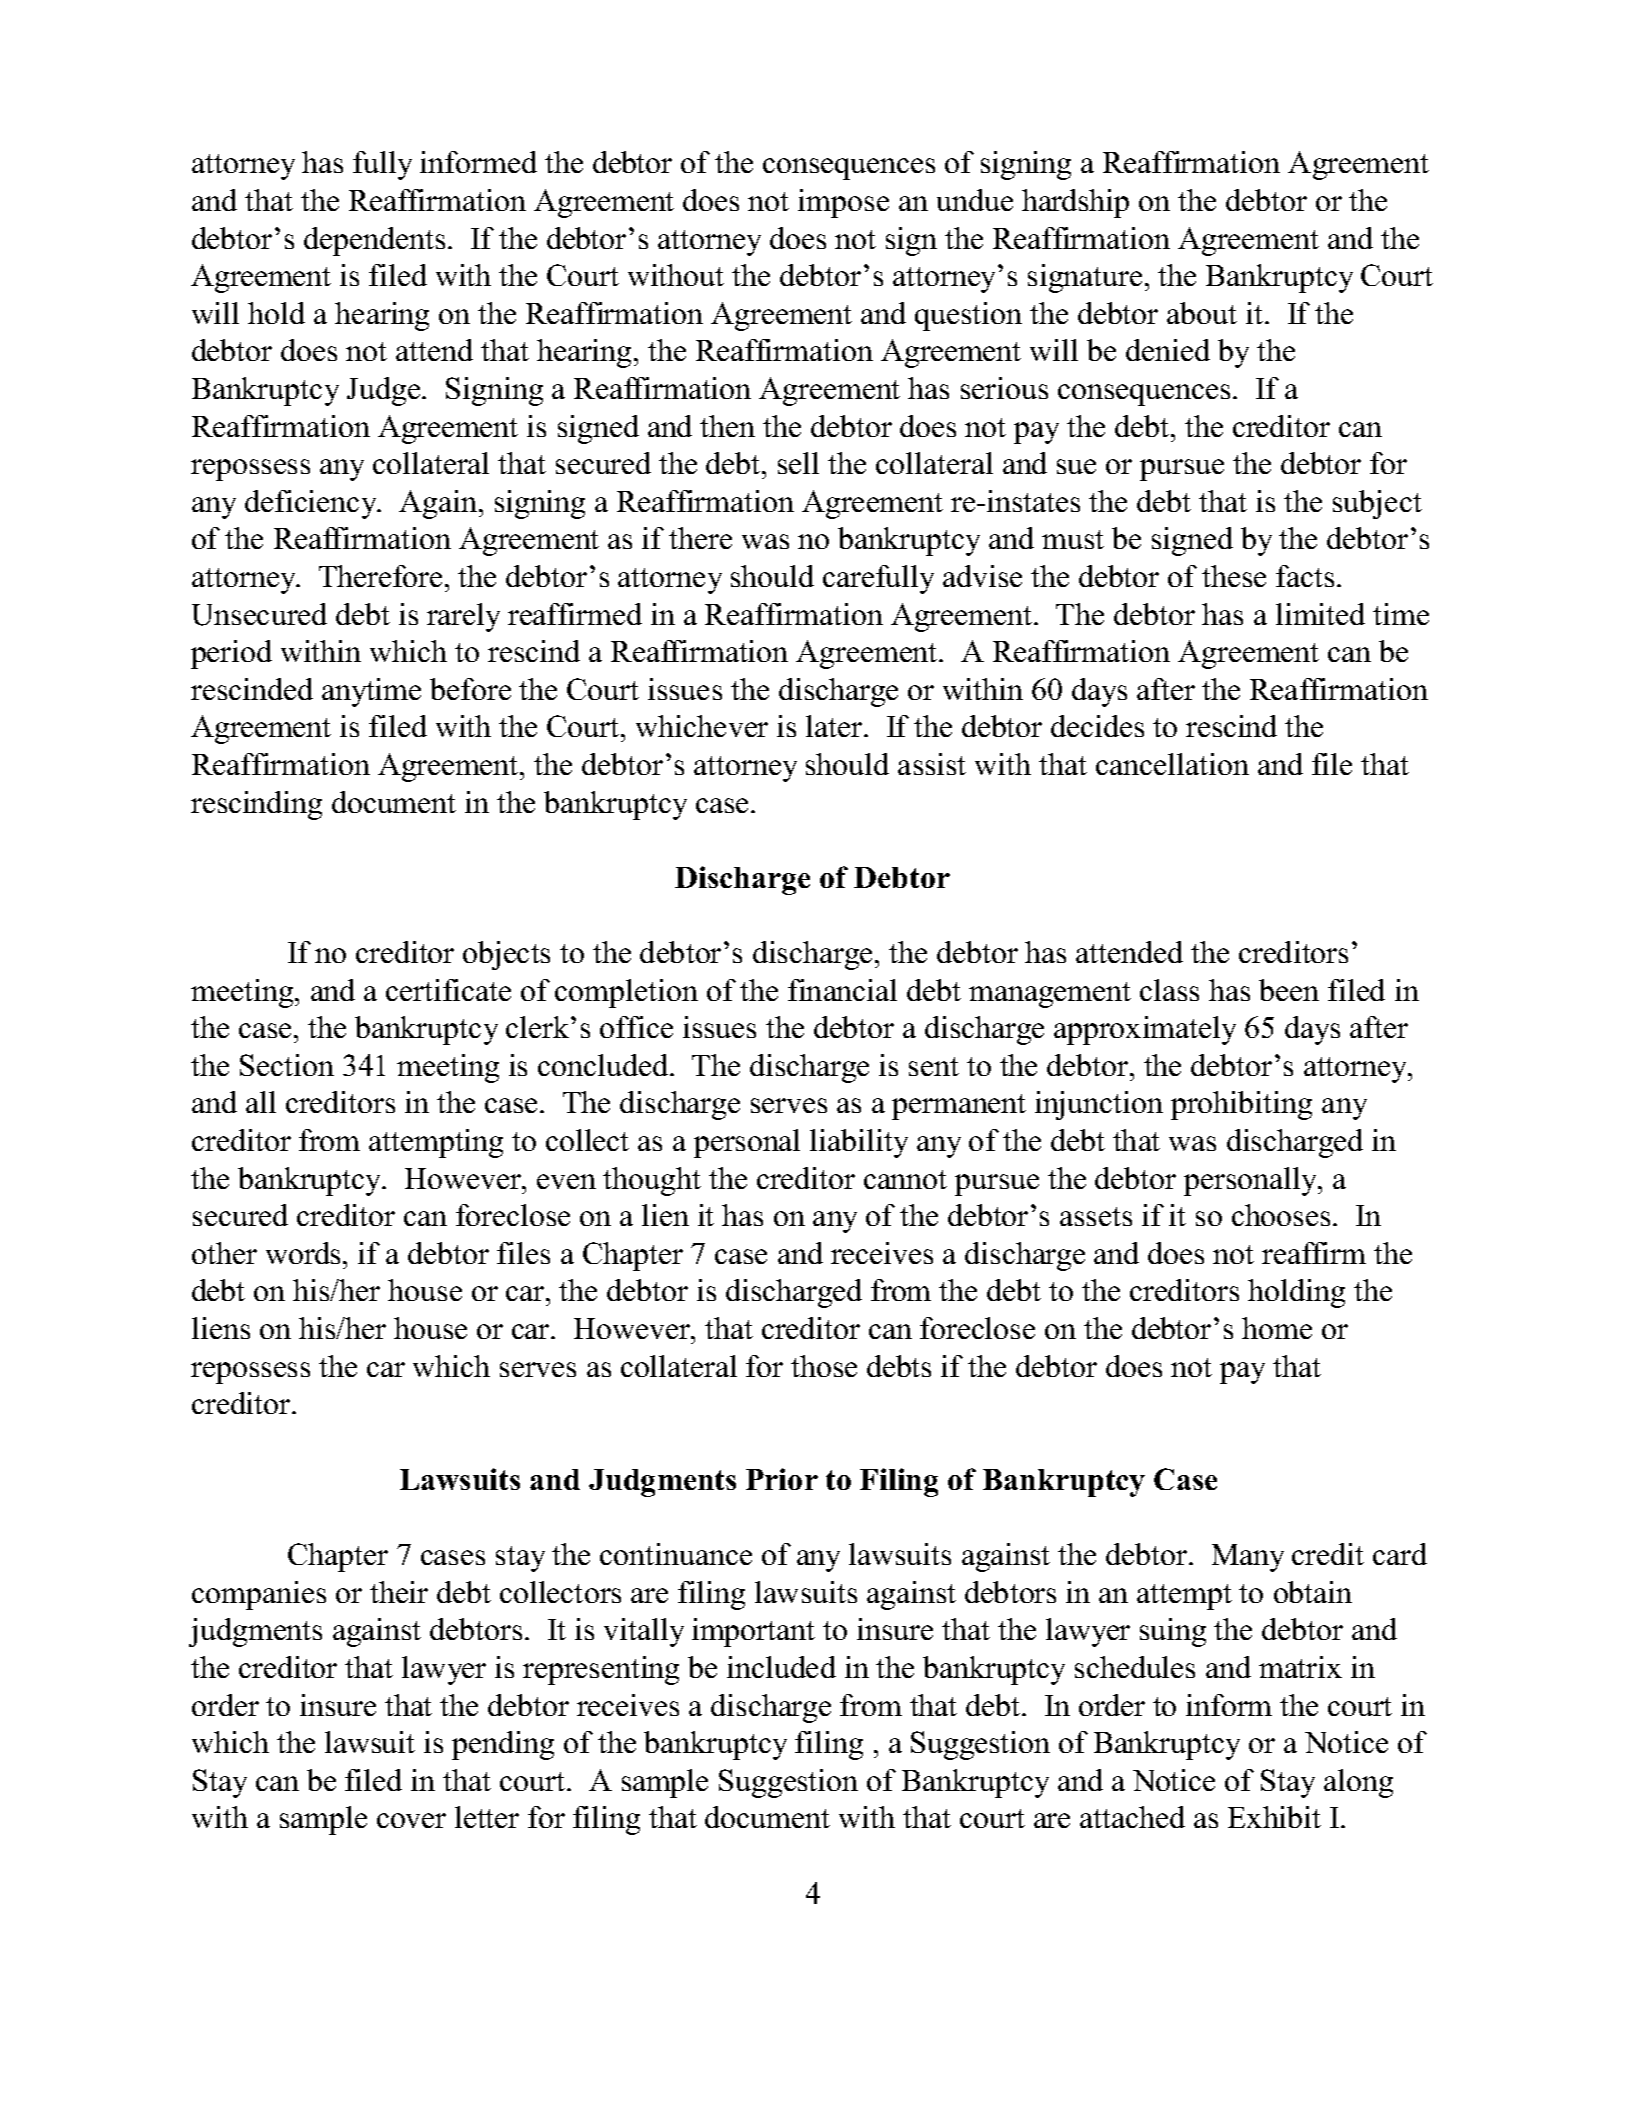  Describe the element at coordinates (305, 1253) in the image. I see `words` at that location.
